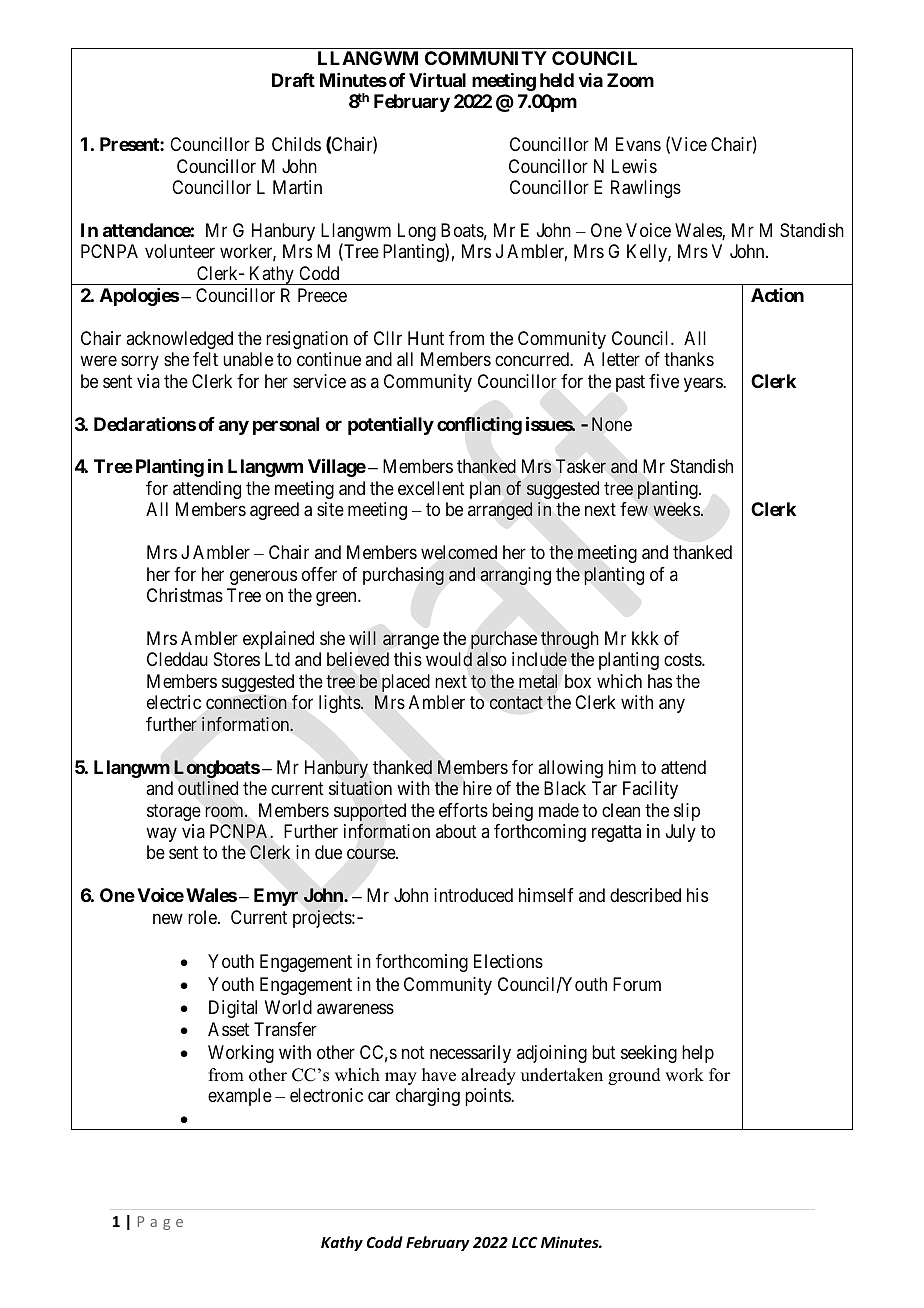 This image has width=924, height=1308. Describe the element at coordinates (449, 659) in the image. I see `would` at that location.
